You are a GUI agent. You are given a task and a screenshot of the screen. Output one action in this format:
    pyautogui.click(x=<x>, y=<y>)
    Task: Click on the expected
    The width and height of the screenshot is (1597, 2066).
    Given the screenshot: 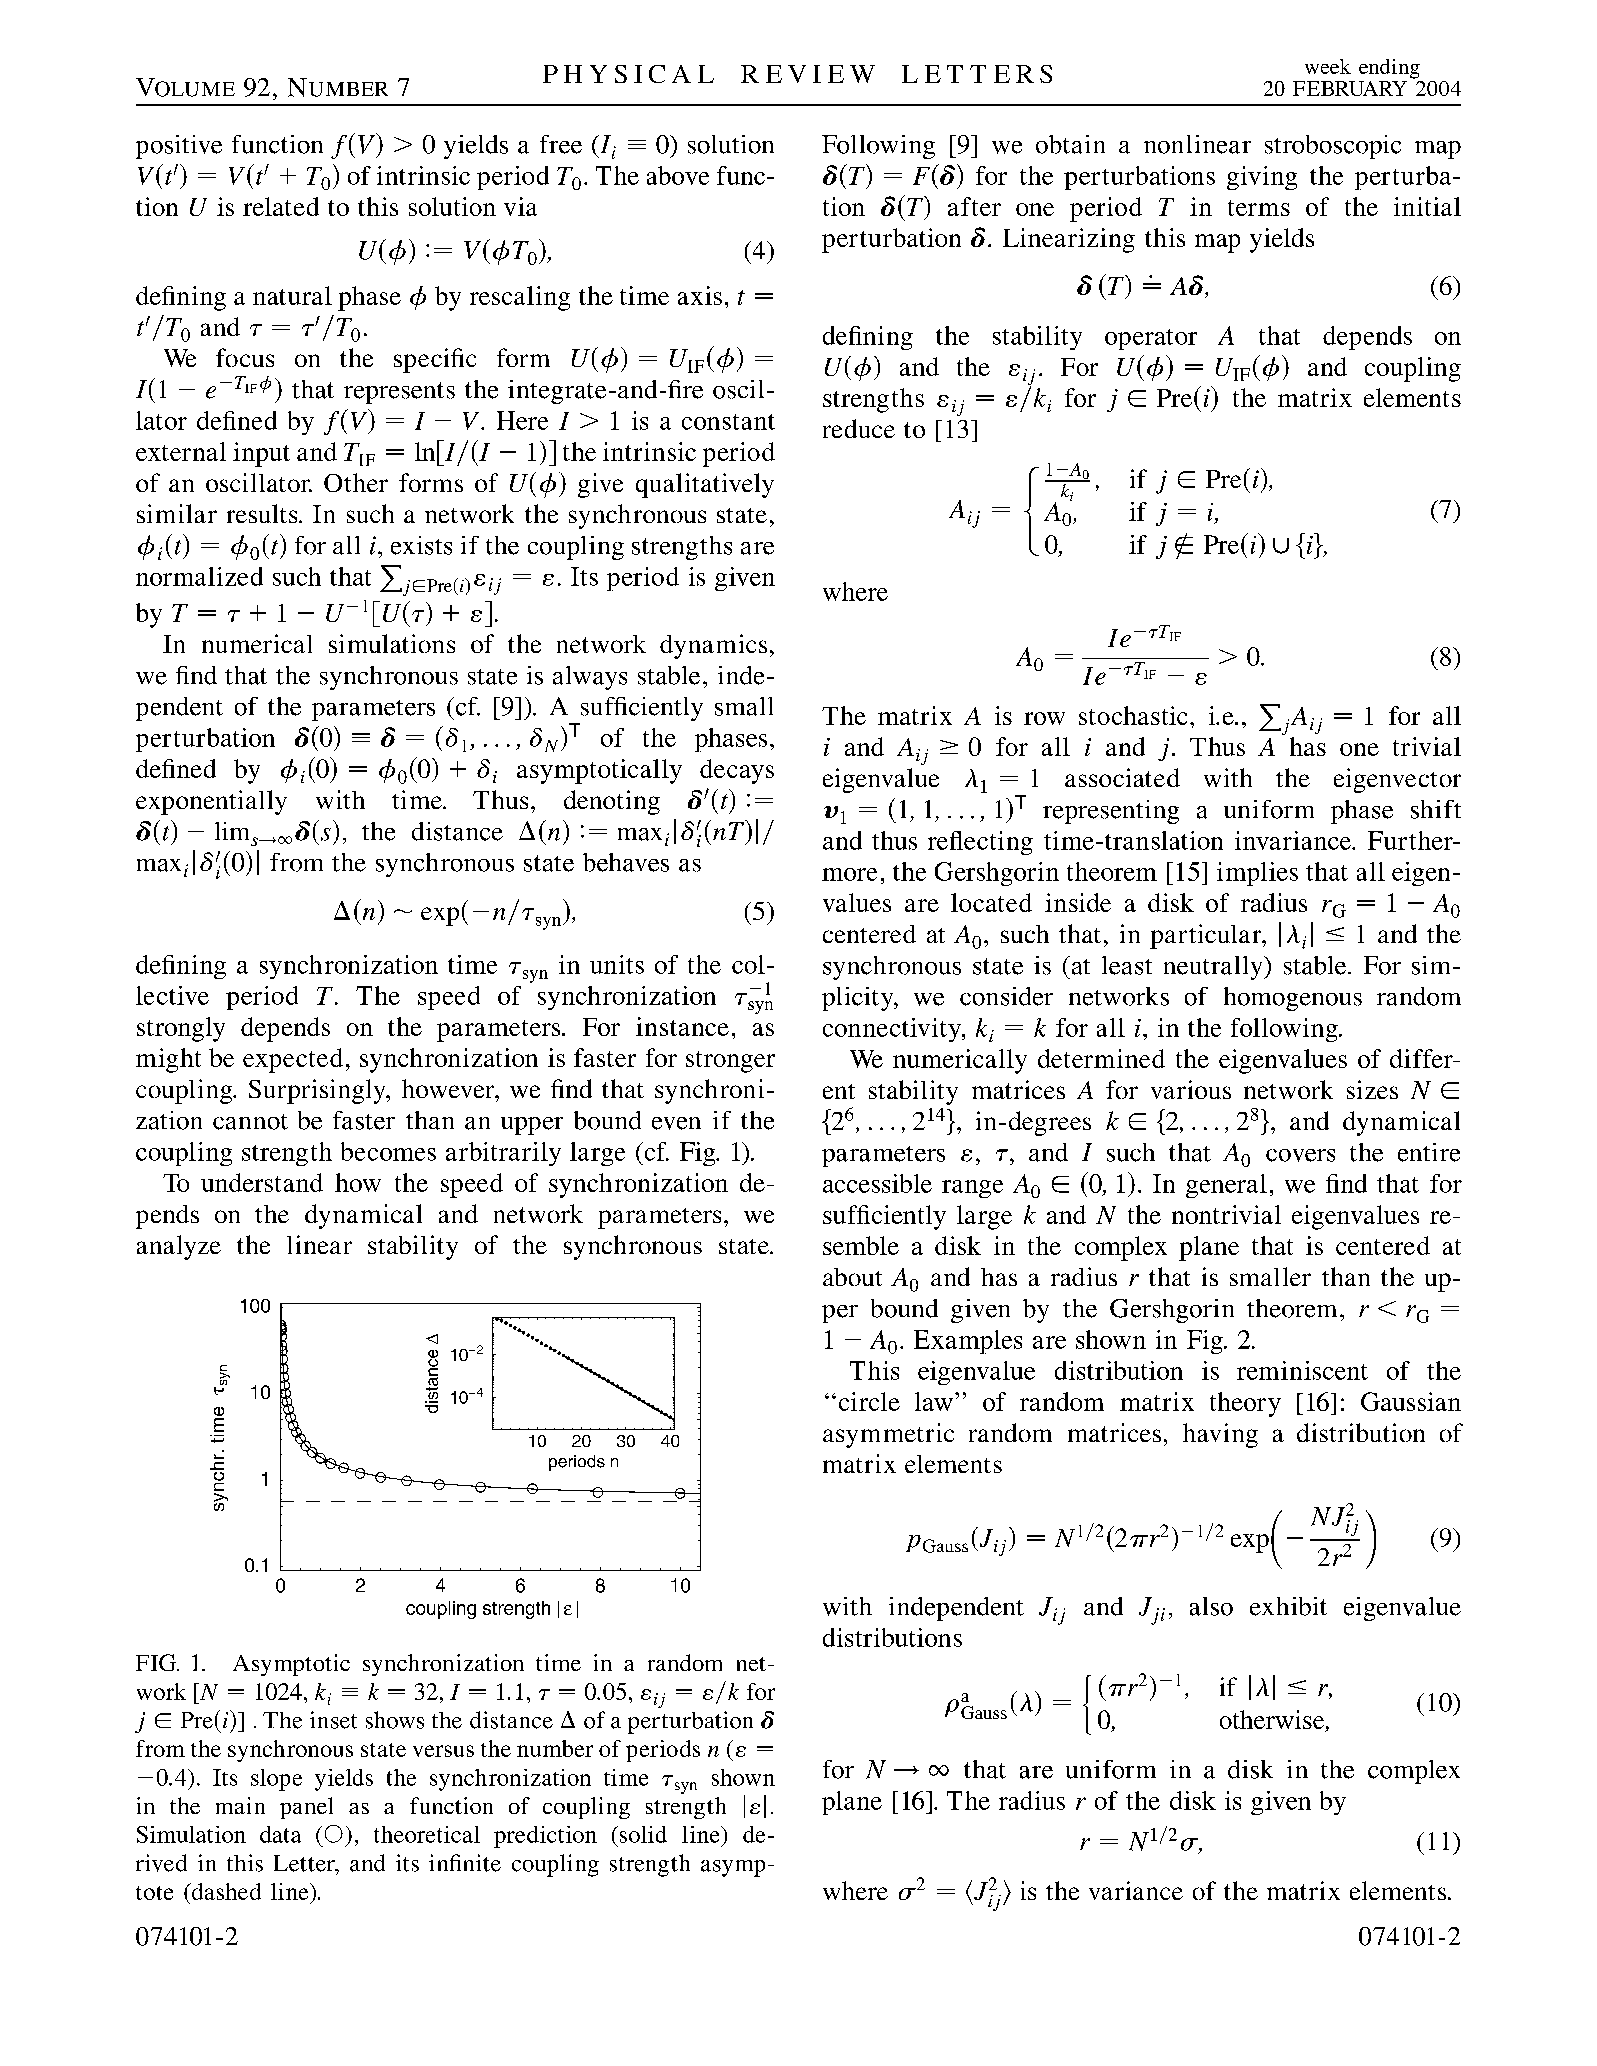 What is the action you would take?
    pyautogui.click(x=293, y=1060)
